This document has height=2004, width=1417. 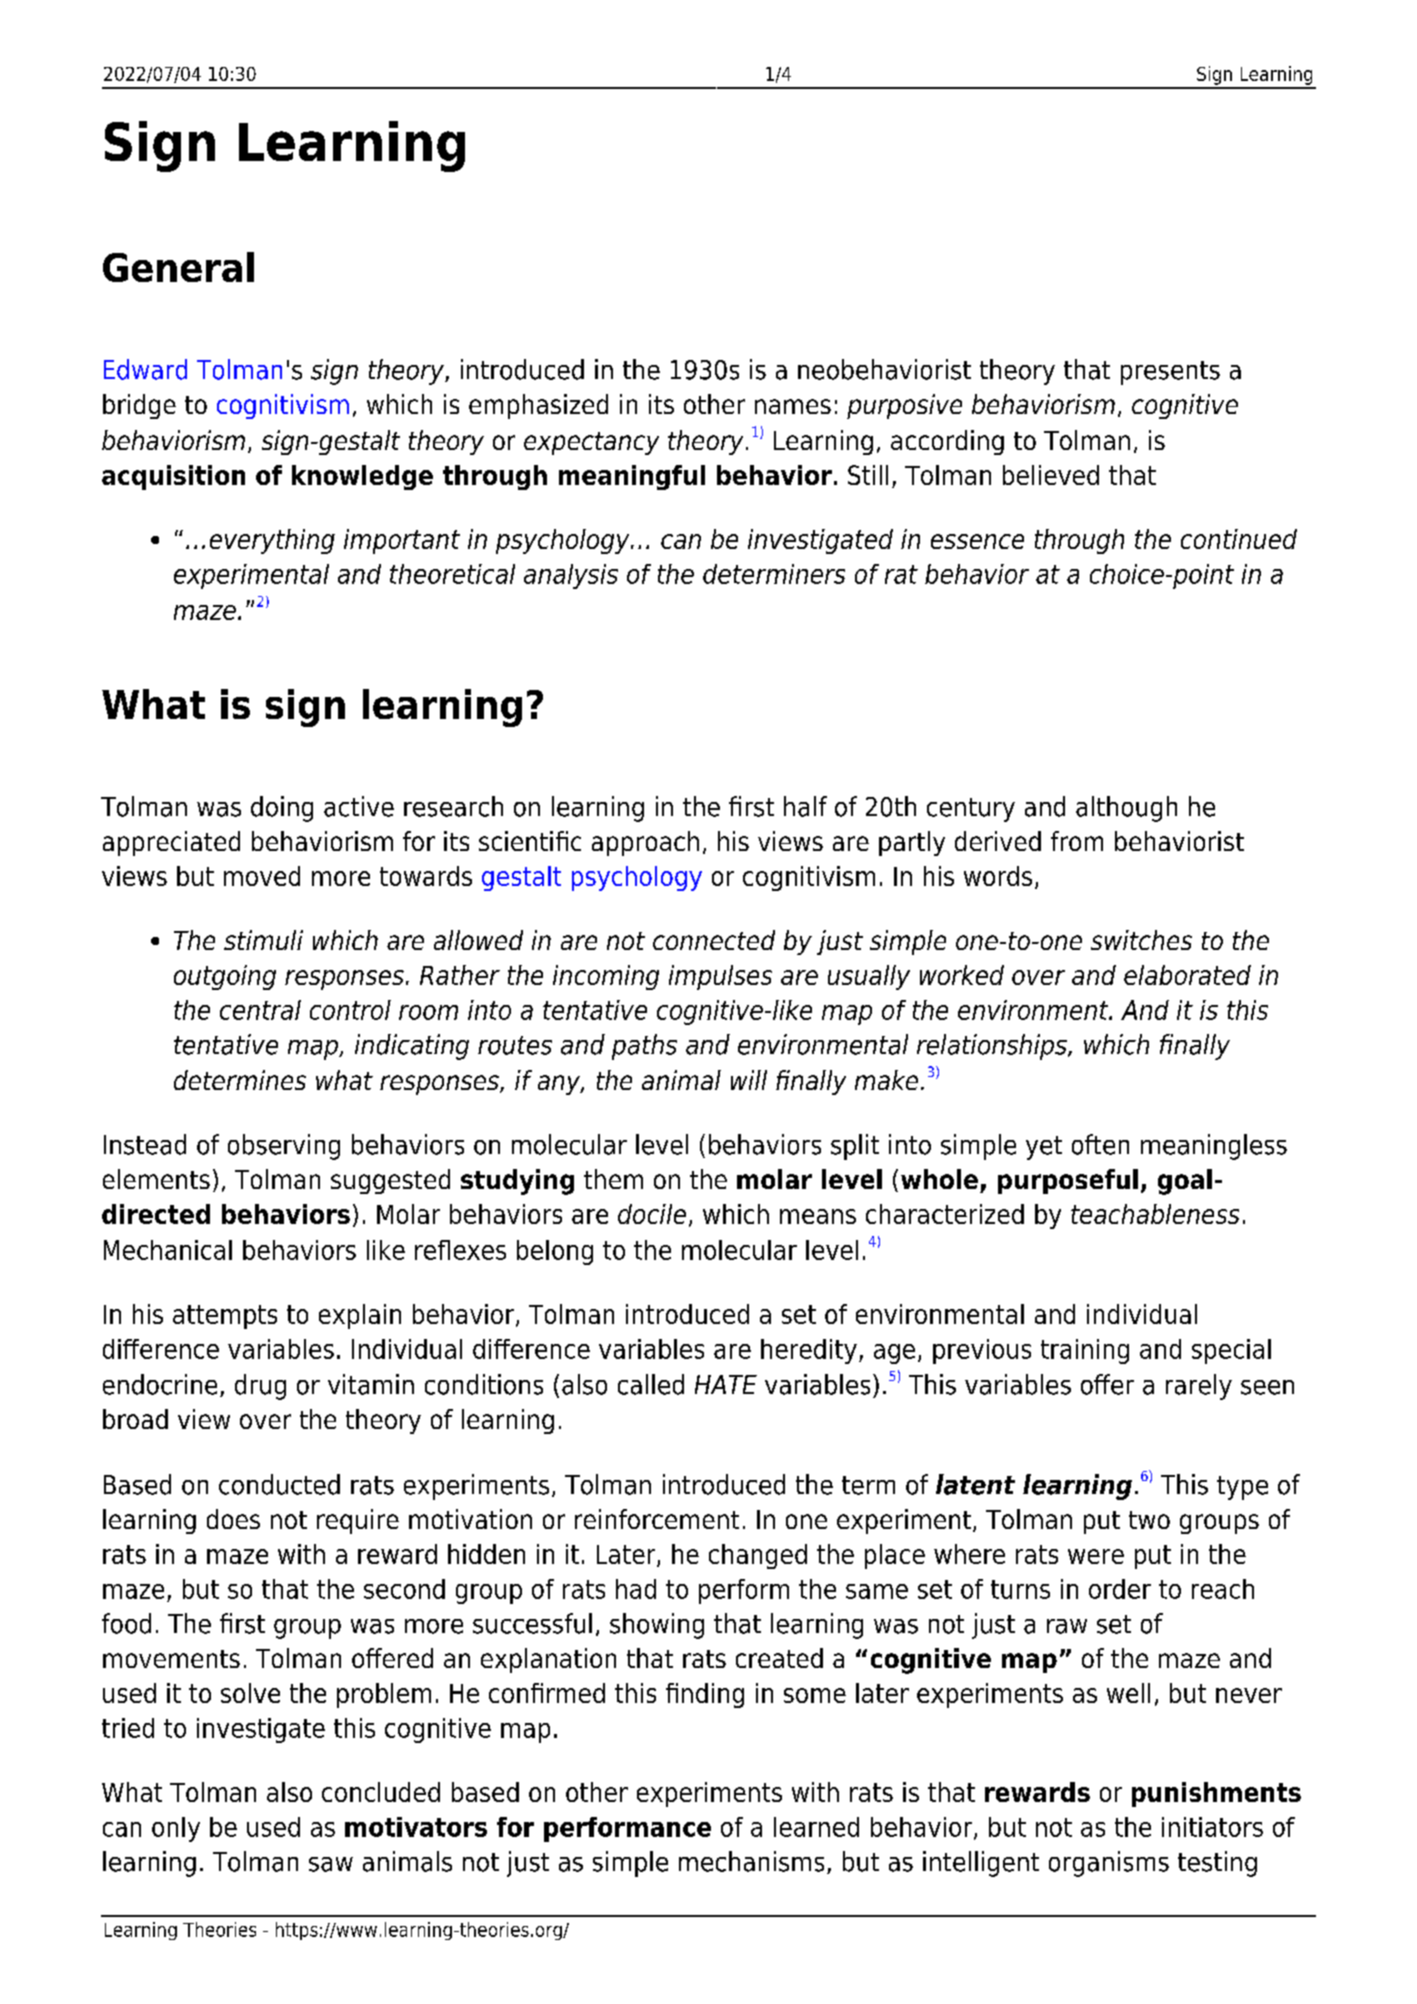 I want to click on General, so click(x=178, y=267).
